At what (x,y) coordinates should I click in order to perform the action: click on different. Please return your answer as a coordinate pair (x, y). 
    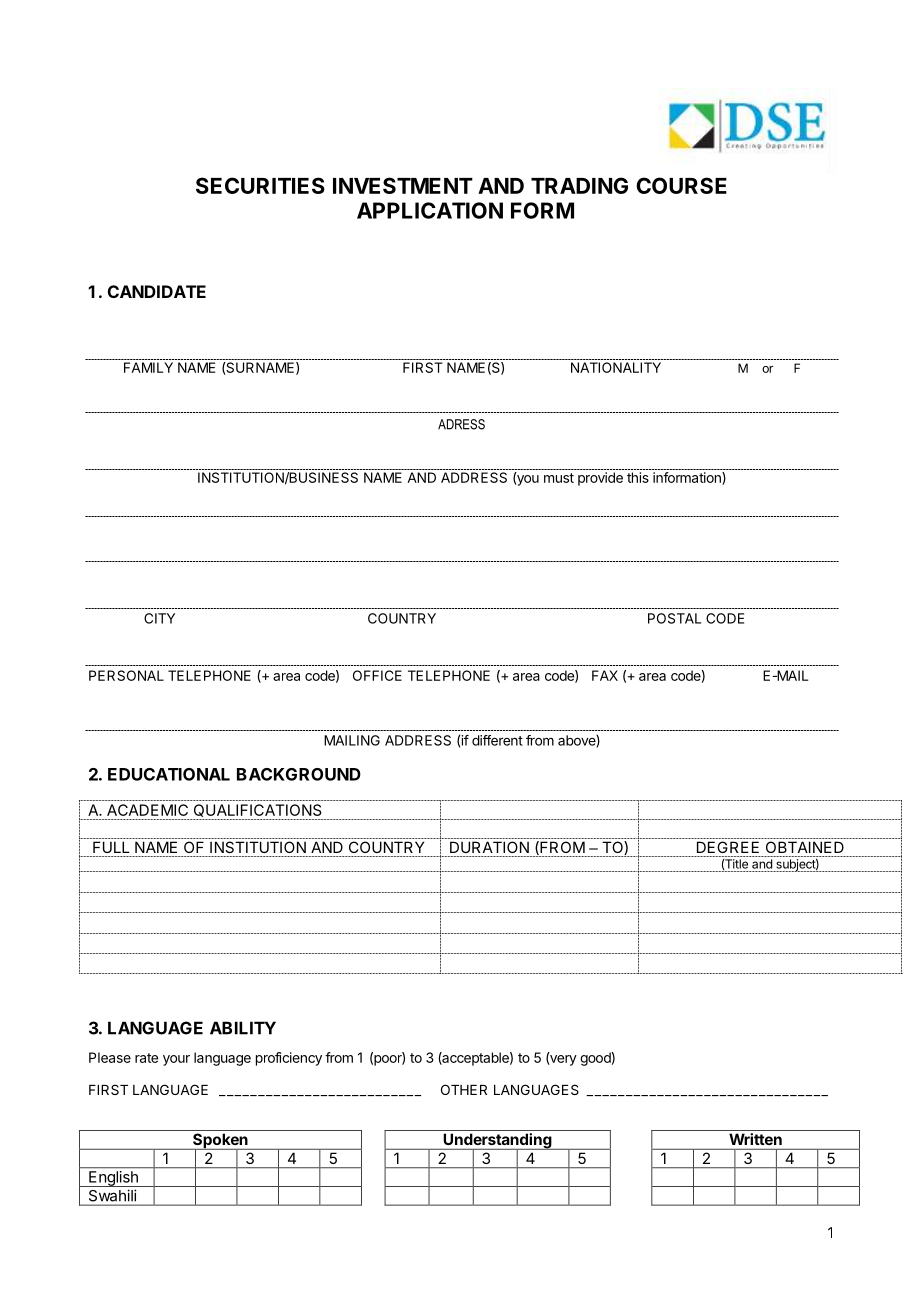
    Looking at the image, I should click on (497, 740).
